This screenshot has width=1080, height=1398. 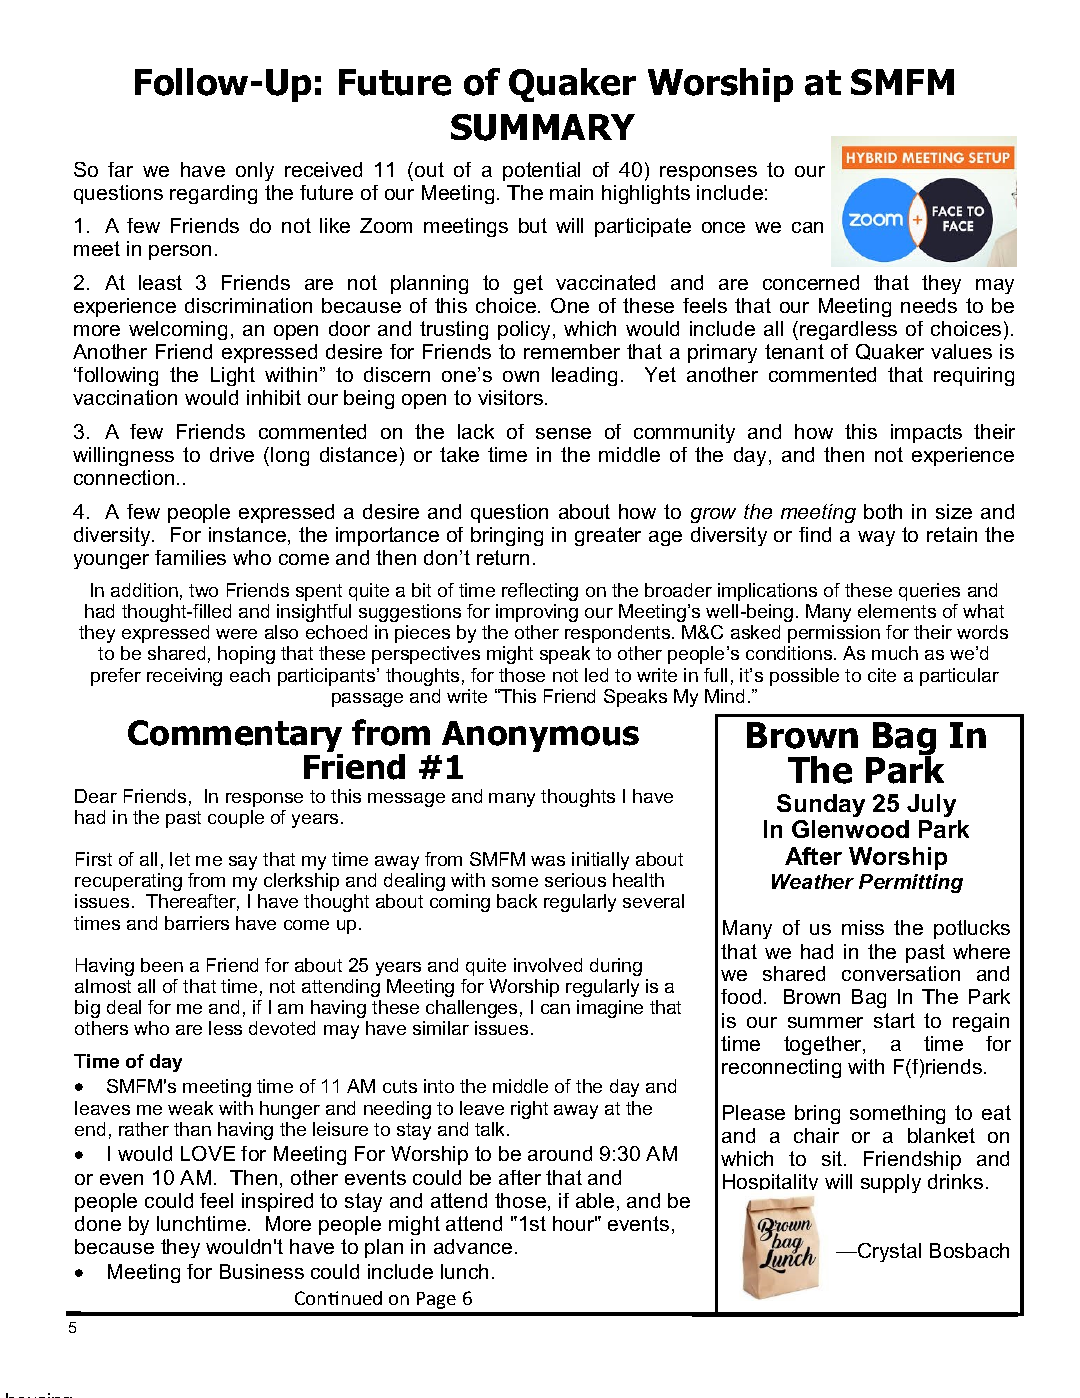 I want to click on Business, so click(x=262, y=1271).
